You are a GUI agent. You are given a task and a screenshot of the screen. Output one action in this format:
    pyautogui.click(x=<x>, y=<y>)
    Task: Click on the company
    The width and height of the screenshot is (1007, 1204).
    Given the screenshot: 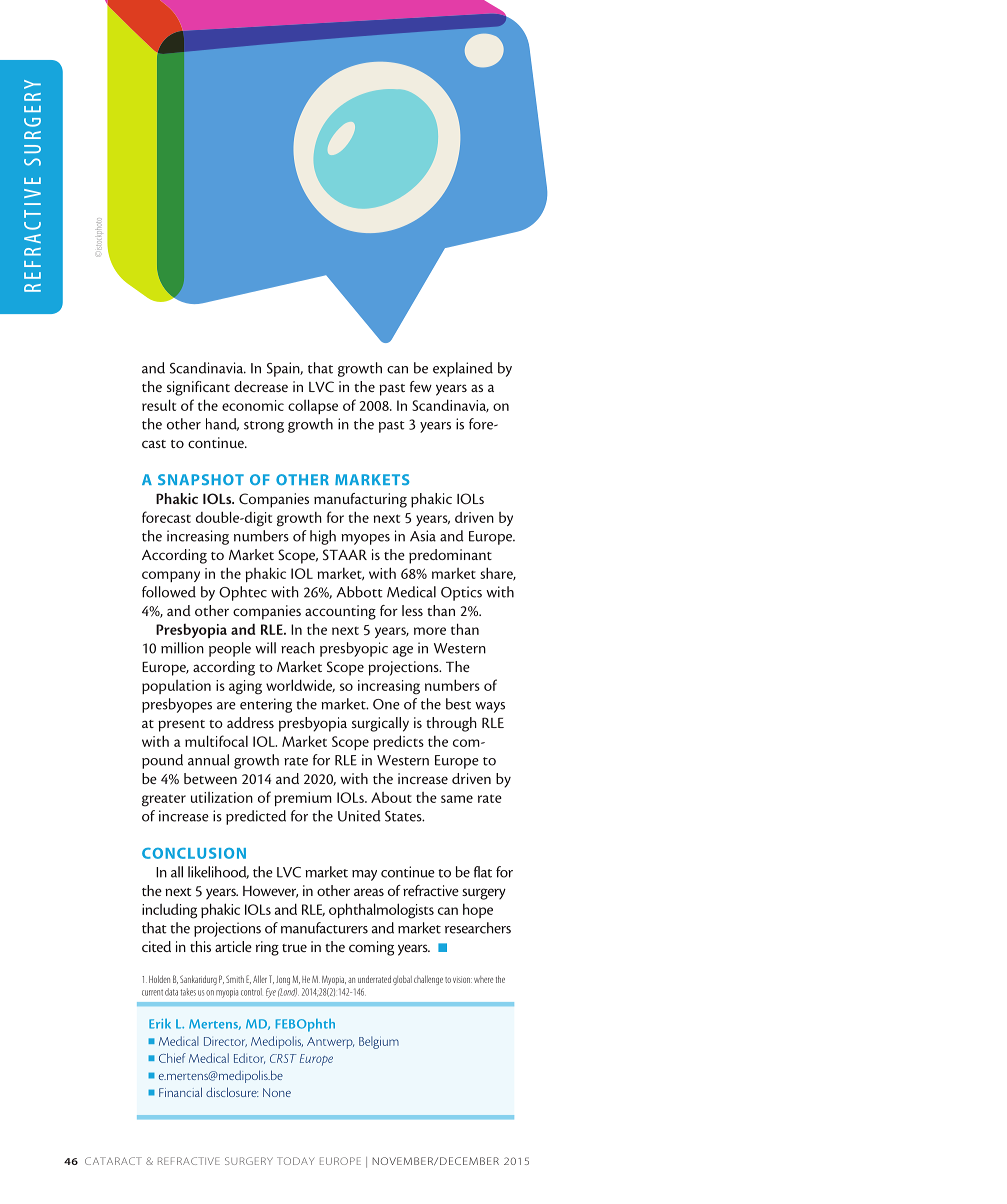 What is the action you would take?
    pyautogui.click(x=171, y=576)
